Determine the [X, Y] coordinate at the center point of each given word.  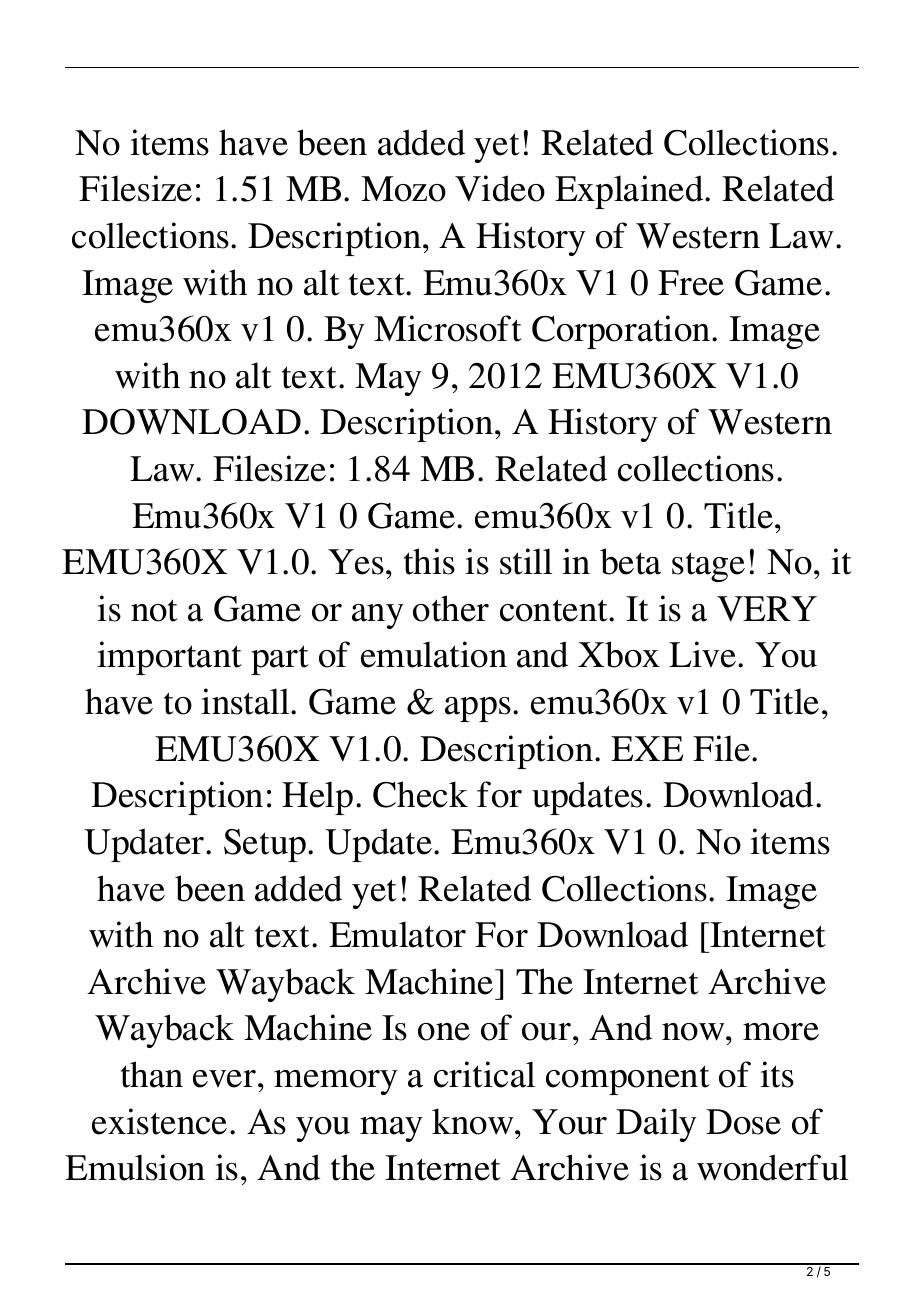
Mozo [403, 189]
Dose [743, 1122]
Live [702, 654]
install [246, 701]
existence [159, 1121]
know [474, 1121]
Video [500, 188]
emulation [434, 654]
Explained [630, 192]
